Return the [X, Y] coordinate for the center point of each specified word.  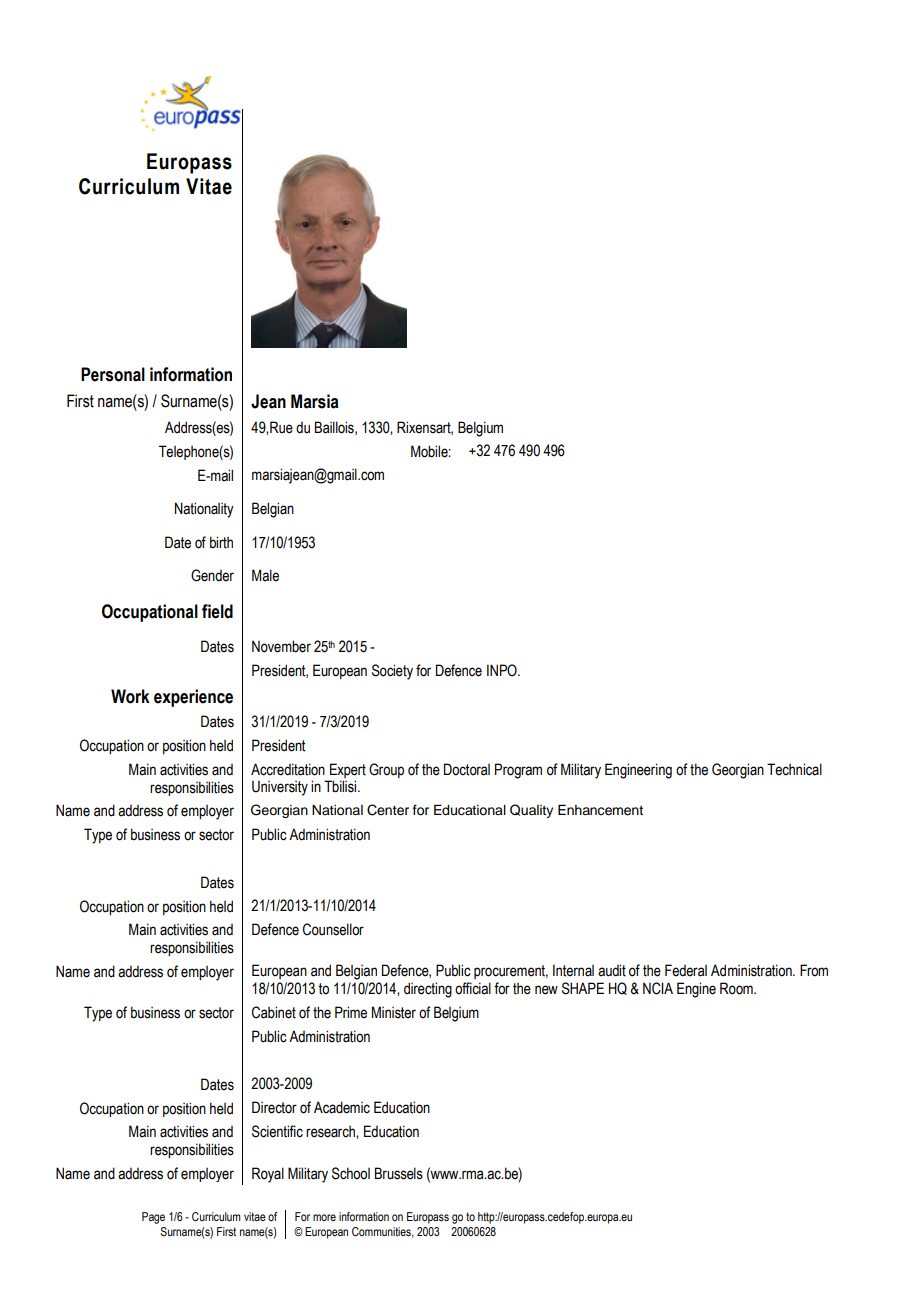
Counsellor [333, 929]
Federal [686, 970]
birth [221, 542]
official [473, 988]
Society [392, 672]
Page [153, 1218]
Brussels [399, 1173]
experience [193, 698]
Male [265, 575]
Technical [794, 769]
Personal [113, 374]
